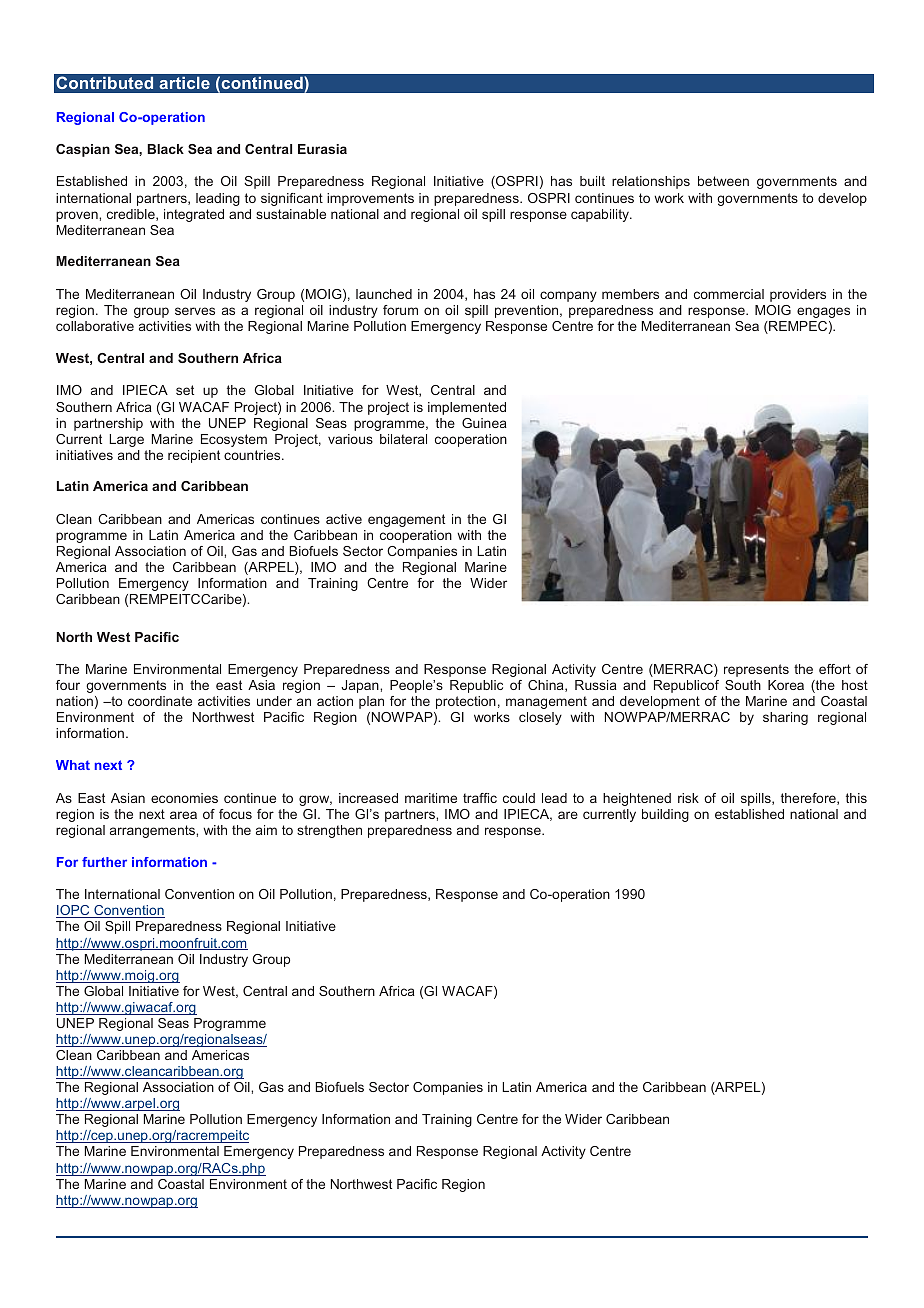 The width and height of the screenshot is (924, 1308). I want to click on engages, so click(823, 312).
